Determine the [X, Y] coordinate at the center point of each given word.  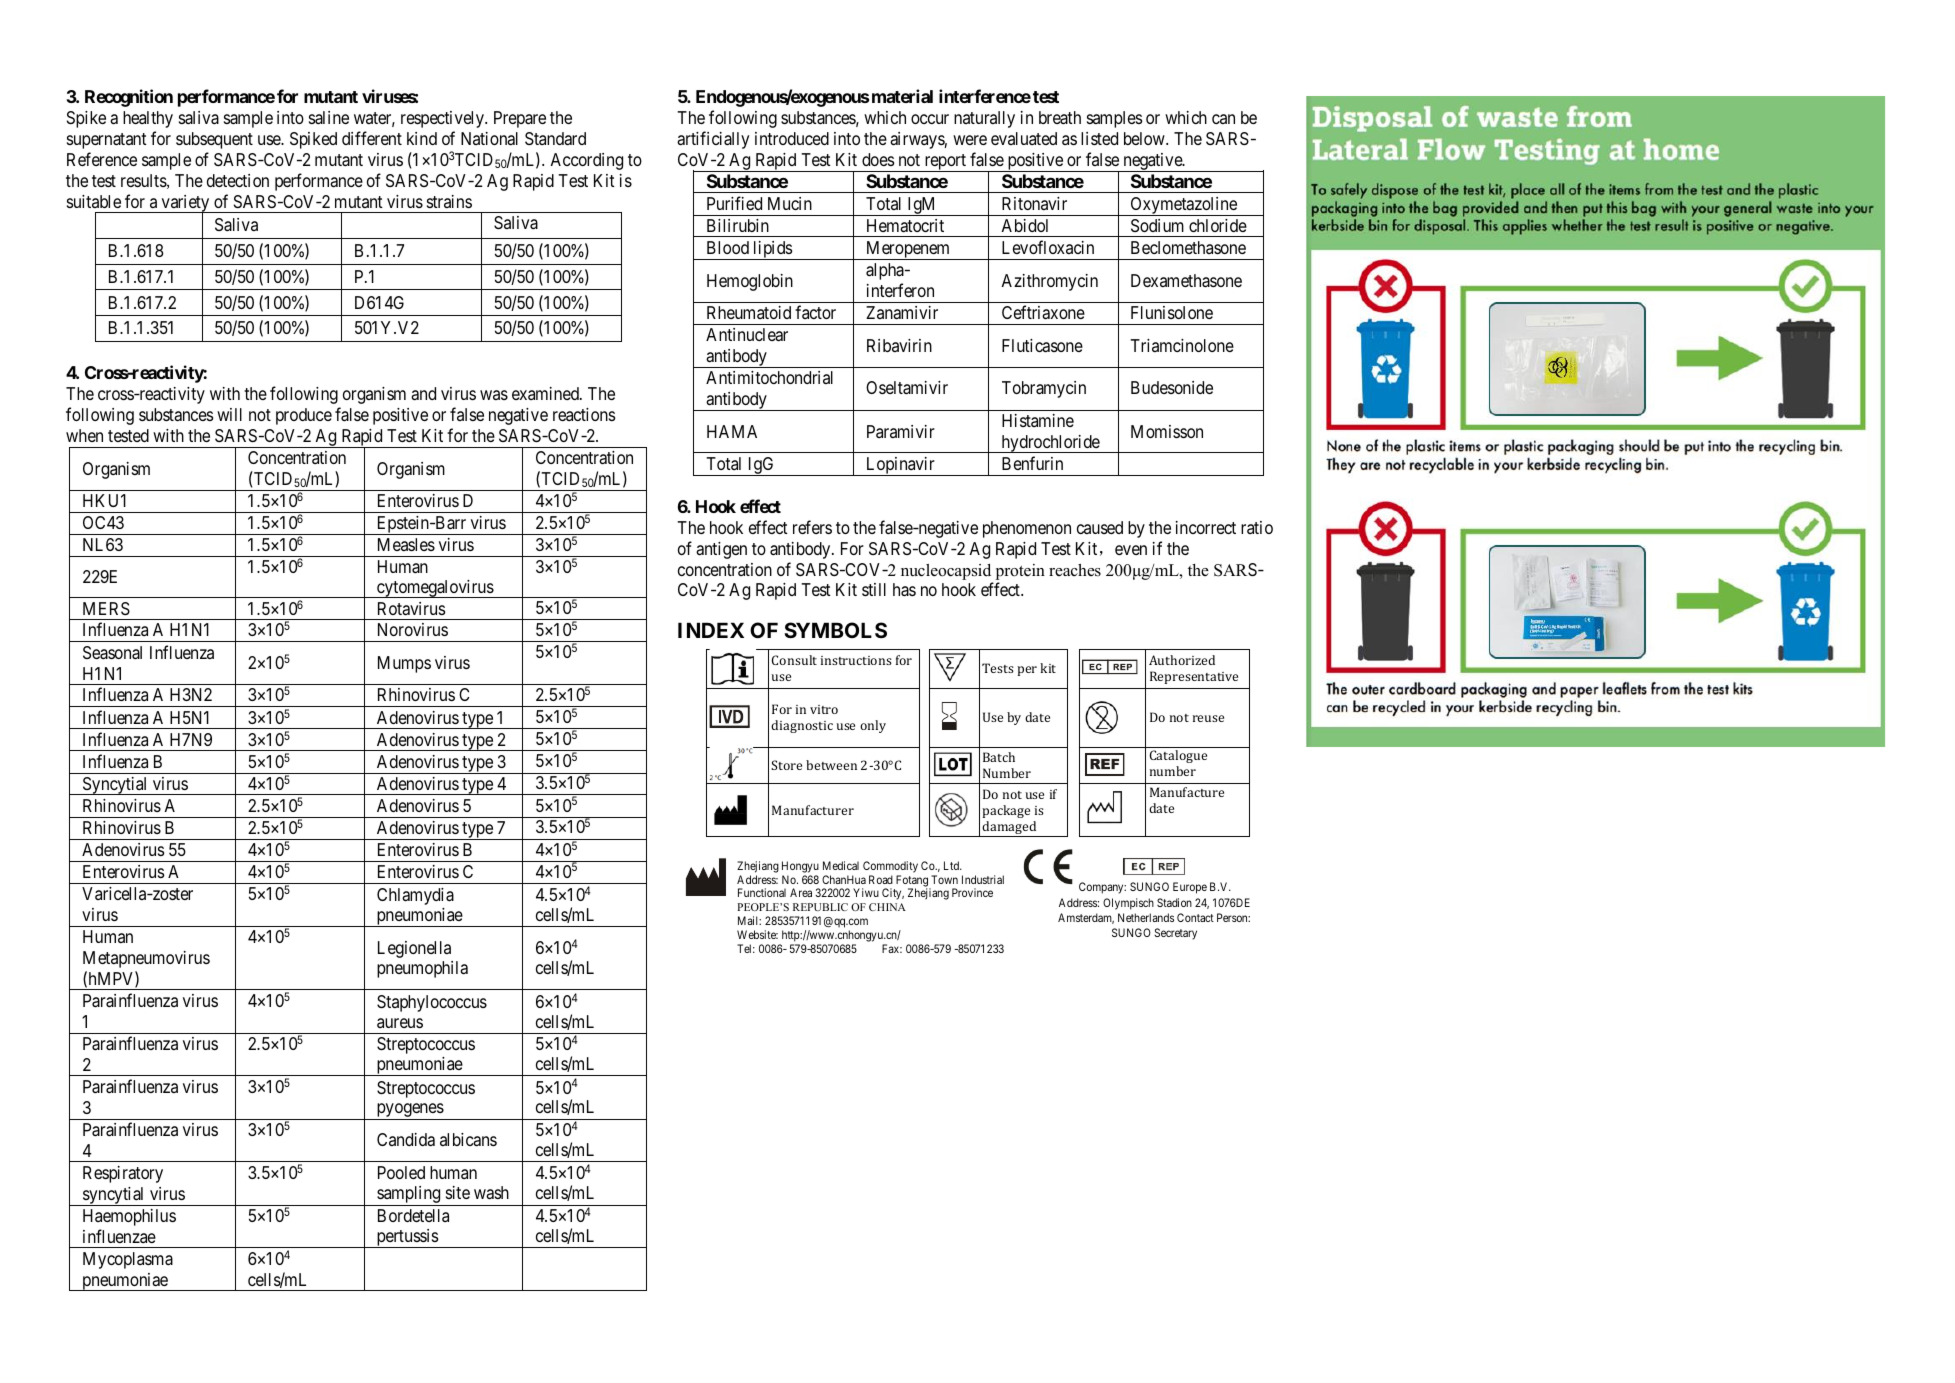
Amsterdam [1086, 918]
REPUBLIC [820, 907]
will [229, 414]
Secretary [1175, 934]
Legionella [414, 949]
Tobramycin [1044, 389]
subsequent [214, 140]
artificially [713, 140]
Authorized [1182, 660]
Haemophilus [129, 1217]
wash [491, 1193]
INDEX [711, 630]
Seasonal [112, 653]
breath [1060, 118]
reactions [584, 414]
